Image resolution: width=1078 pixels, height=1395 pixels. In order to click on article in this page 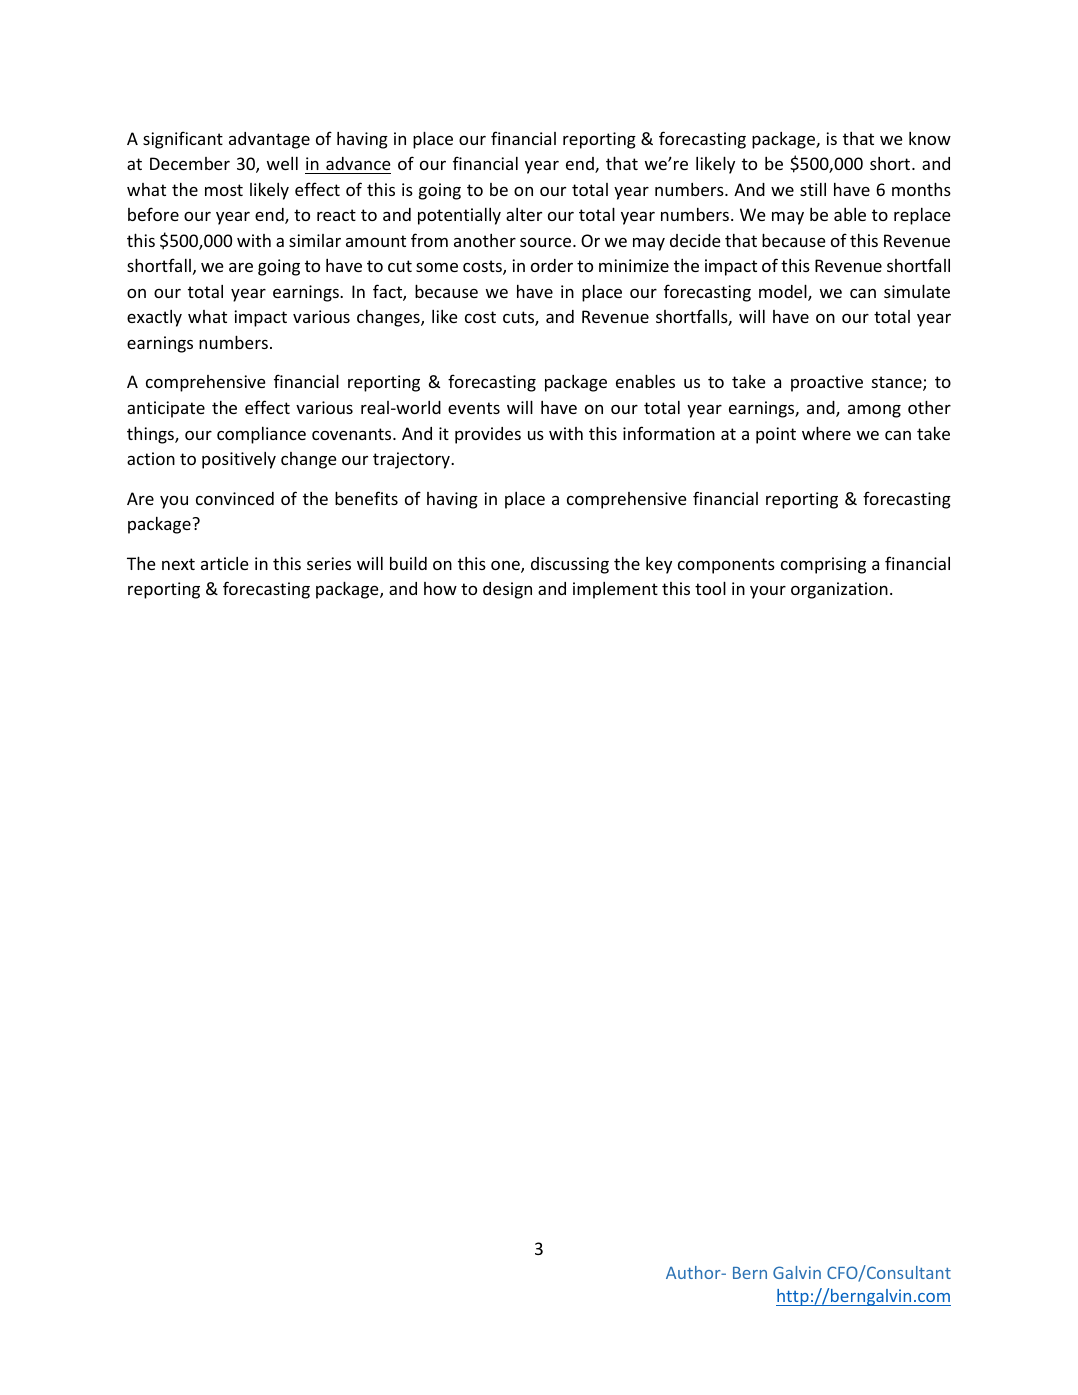, I will do `click(225, 563)`.
